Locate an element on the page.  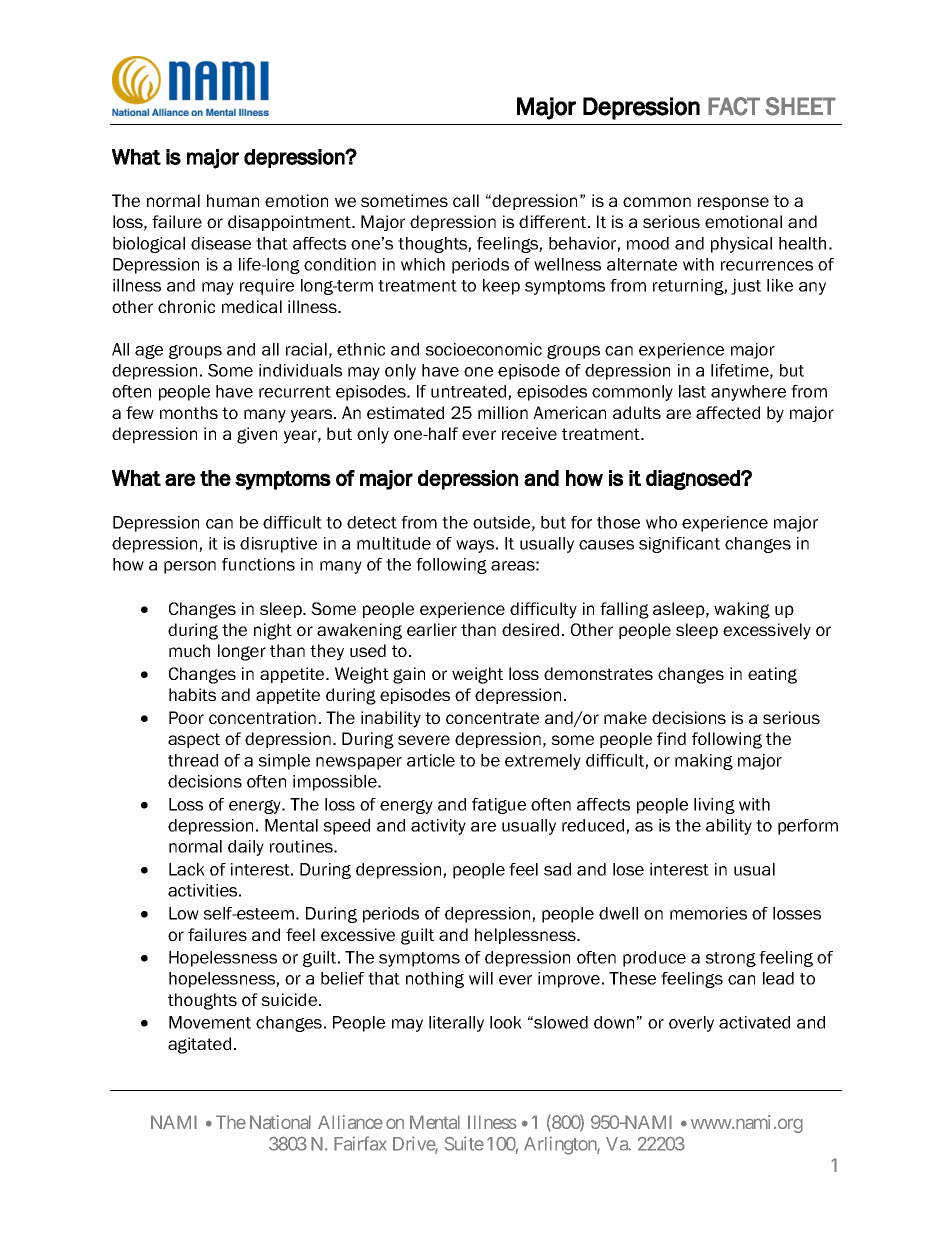
human is located at coordinates (233, 200).
